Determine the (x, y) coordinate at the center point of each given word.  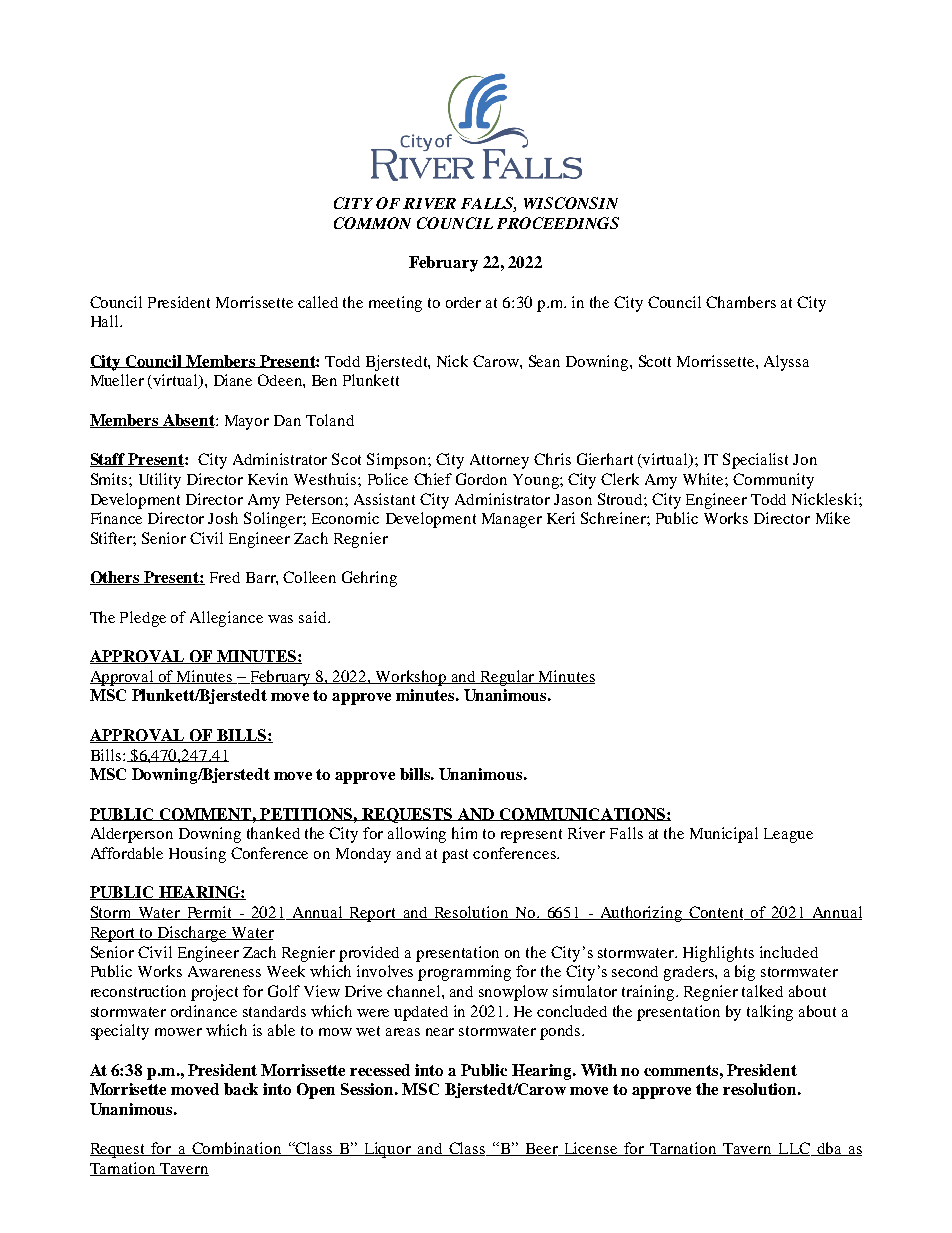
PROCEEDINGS (558, 223)
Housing (197, 855)
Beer (541, 1149)
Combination (236, 1149)
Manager (512, 520)
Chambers (741, 302)
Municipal (724, 835)
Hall (106, 321)
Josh (223, 518)
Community (773, 481)
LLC (794, 1149)
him (464, 833)
